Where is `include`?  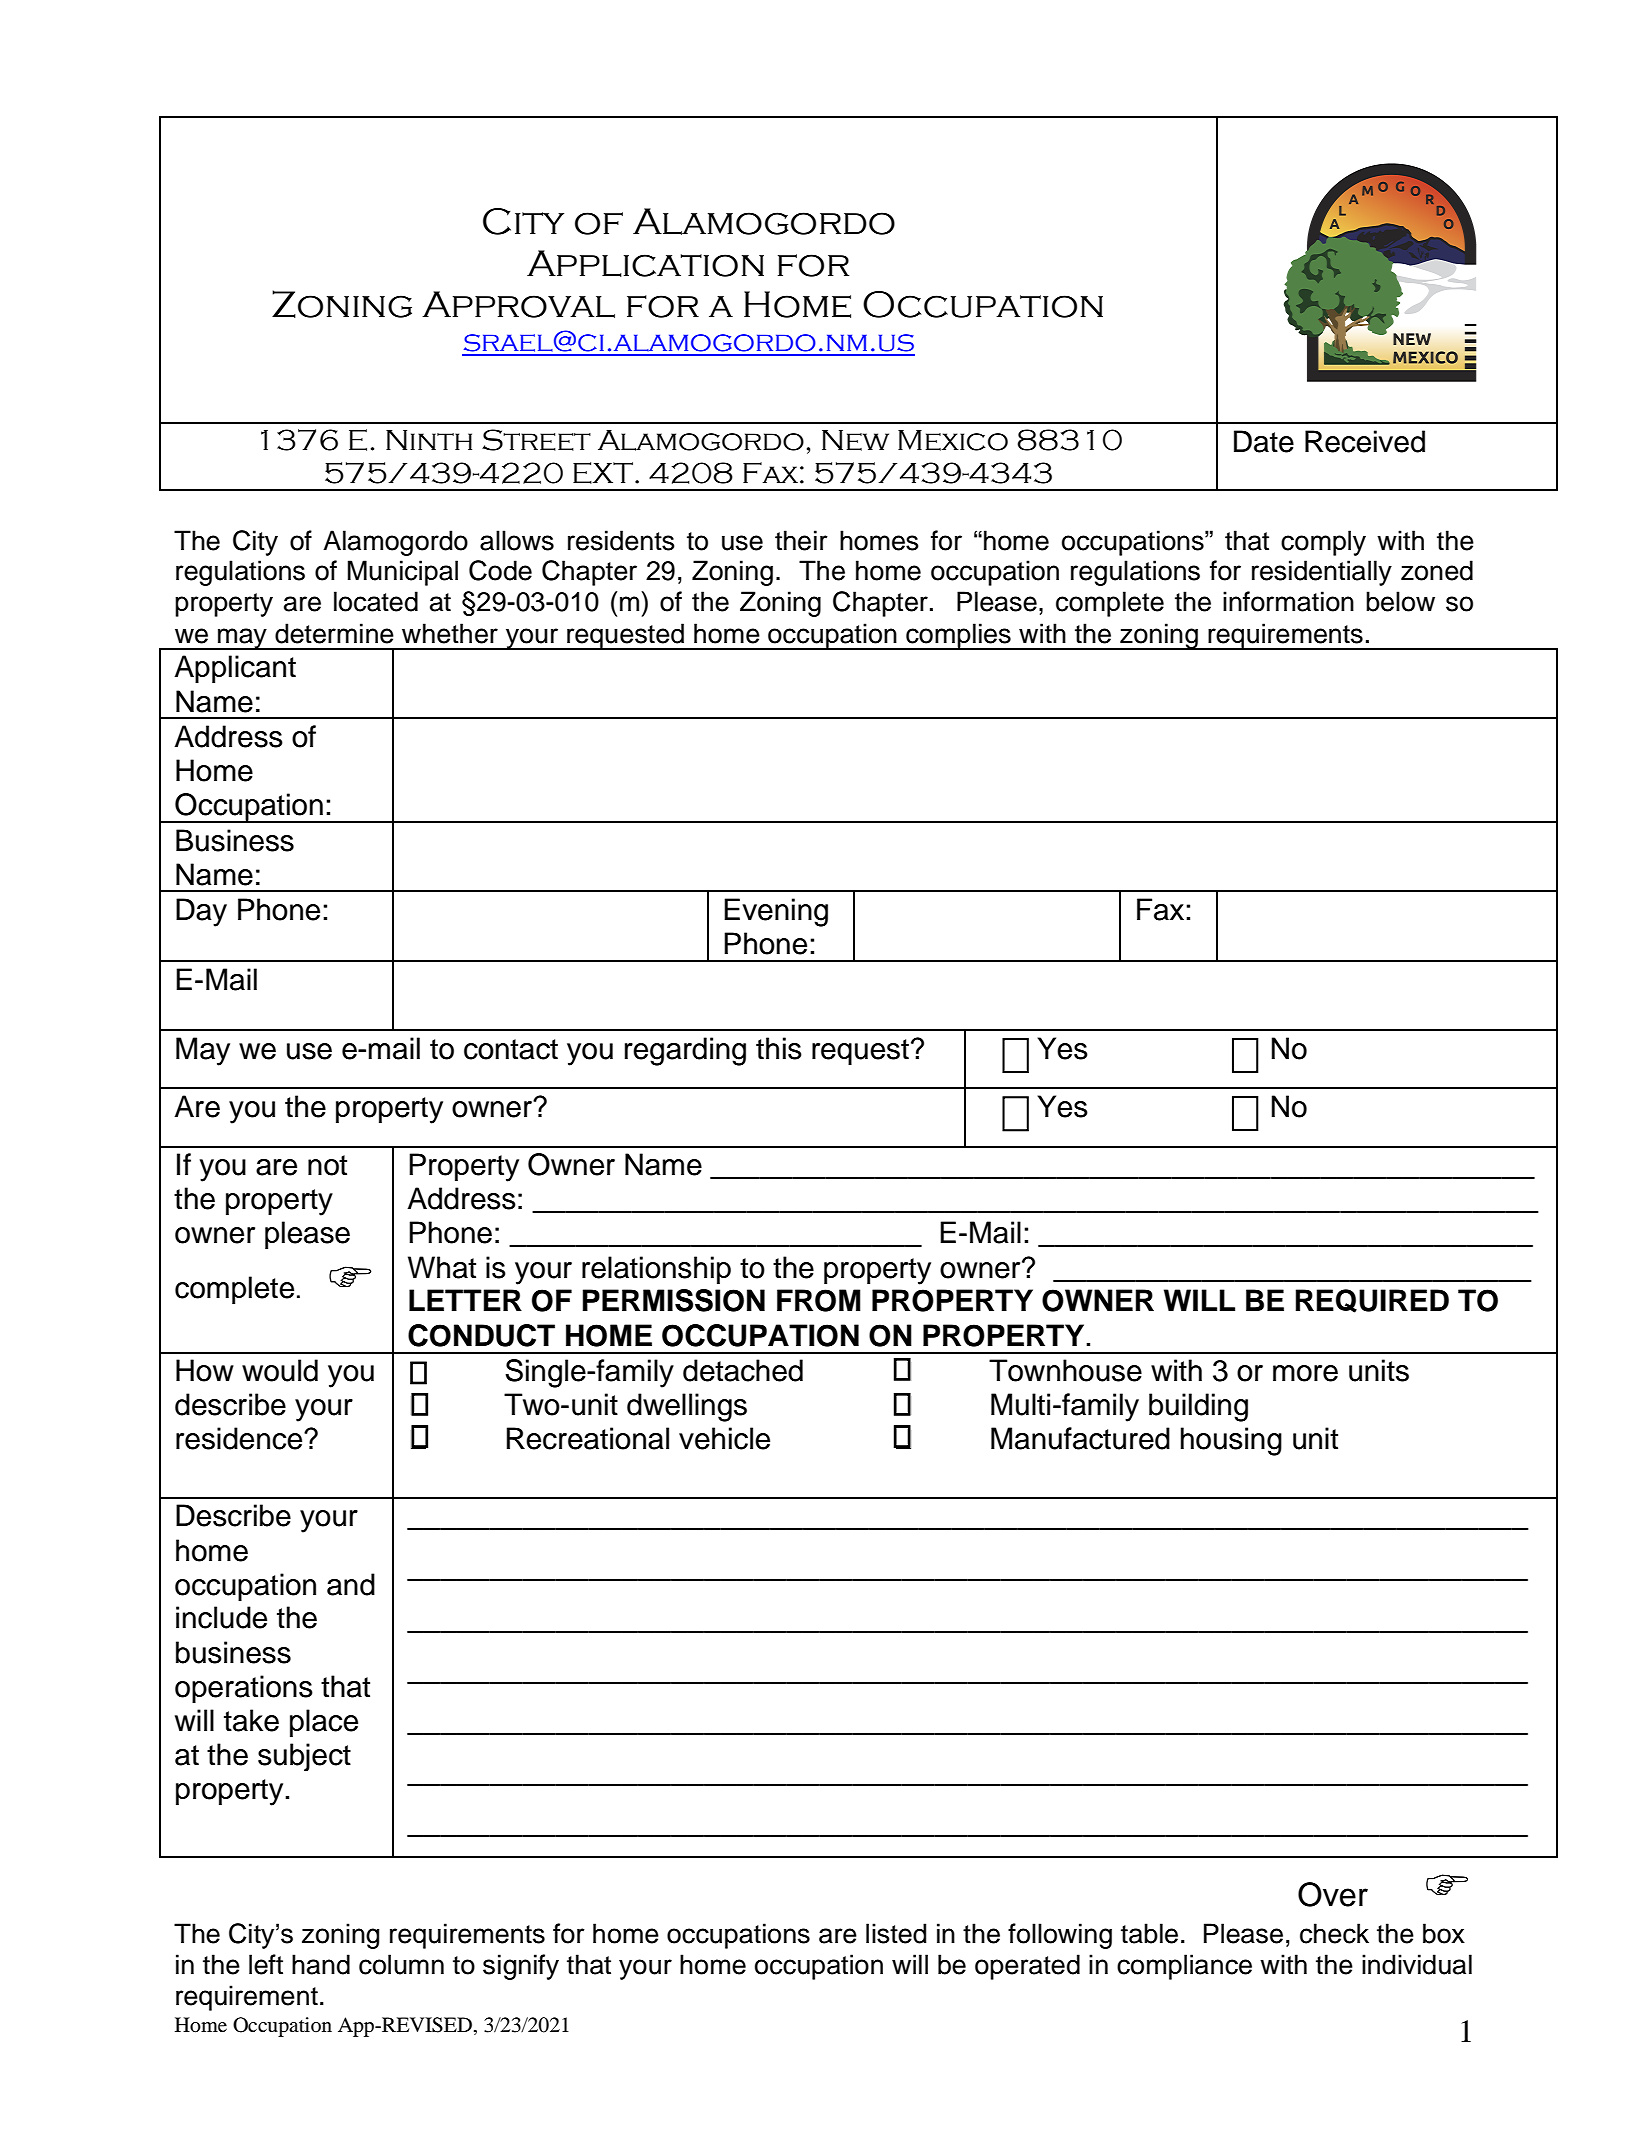
include is located at coordinates (221, 1617).
